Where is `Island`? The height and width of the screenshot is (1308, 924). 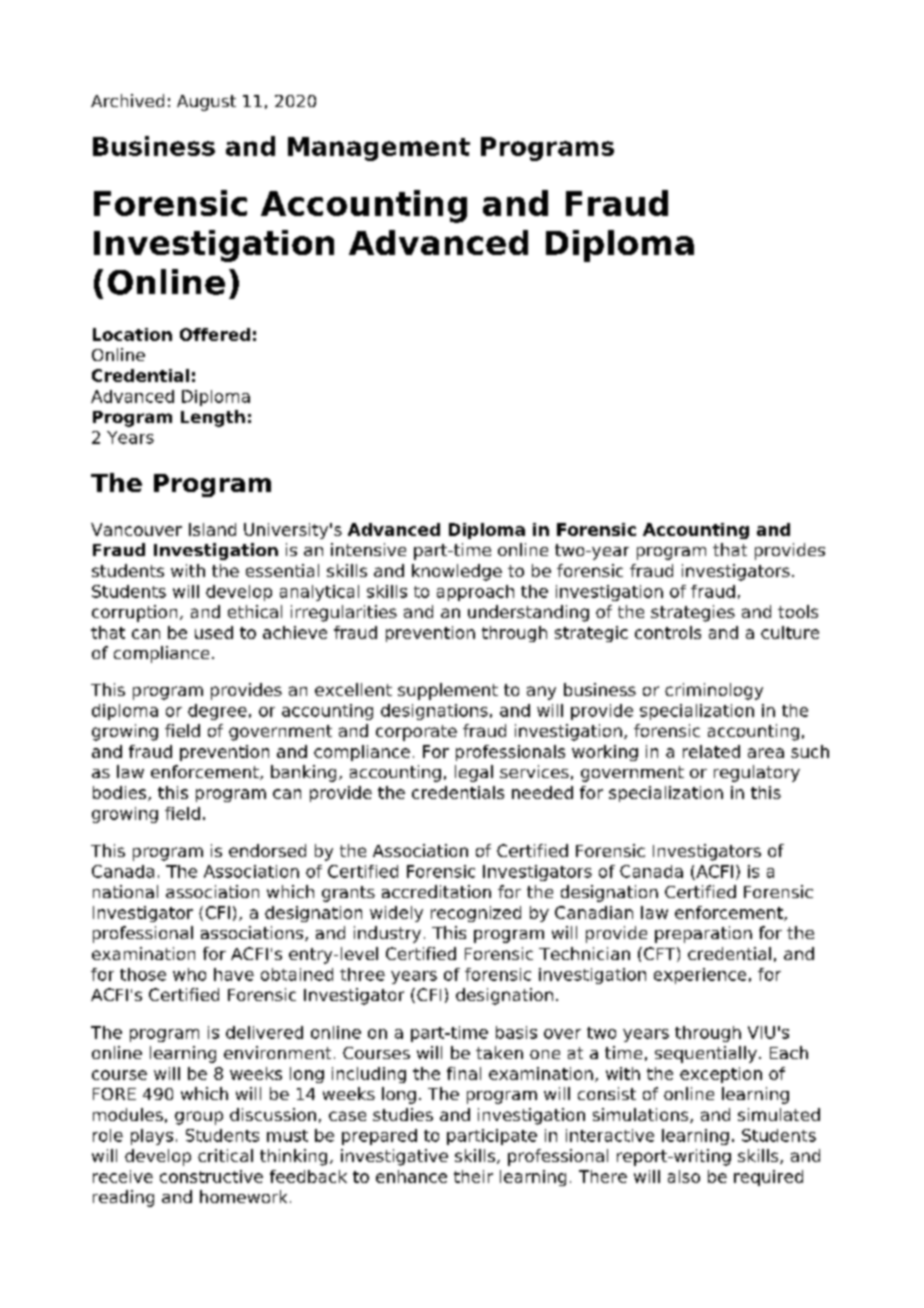
Island is located at coordinates (212, 529).
